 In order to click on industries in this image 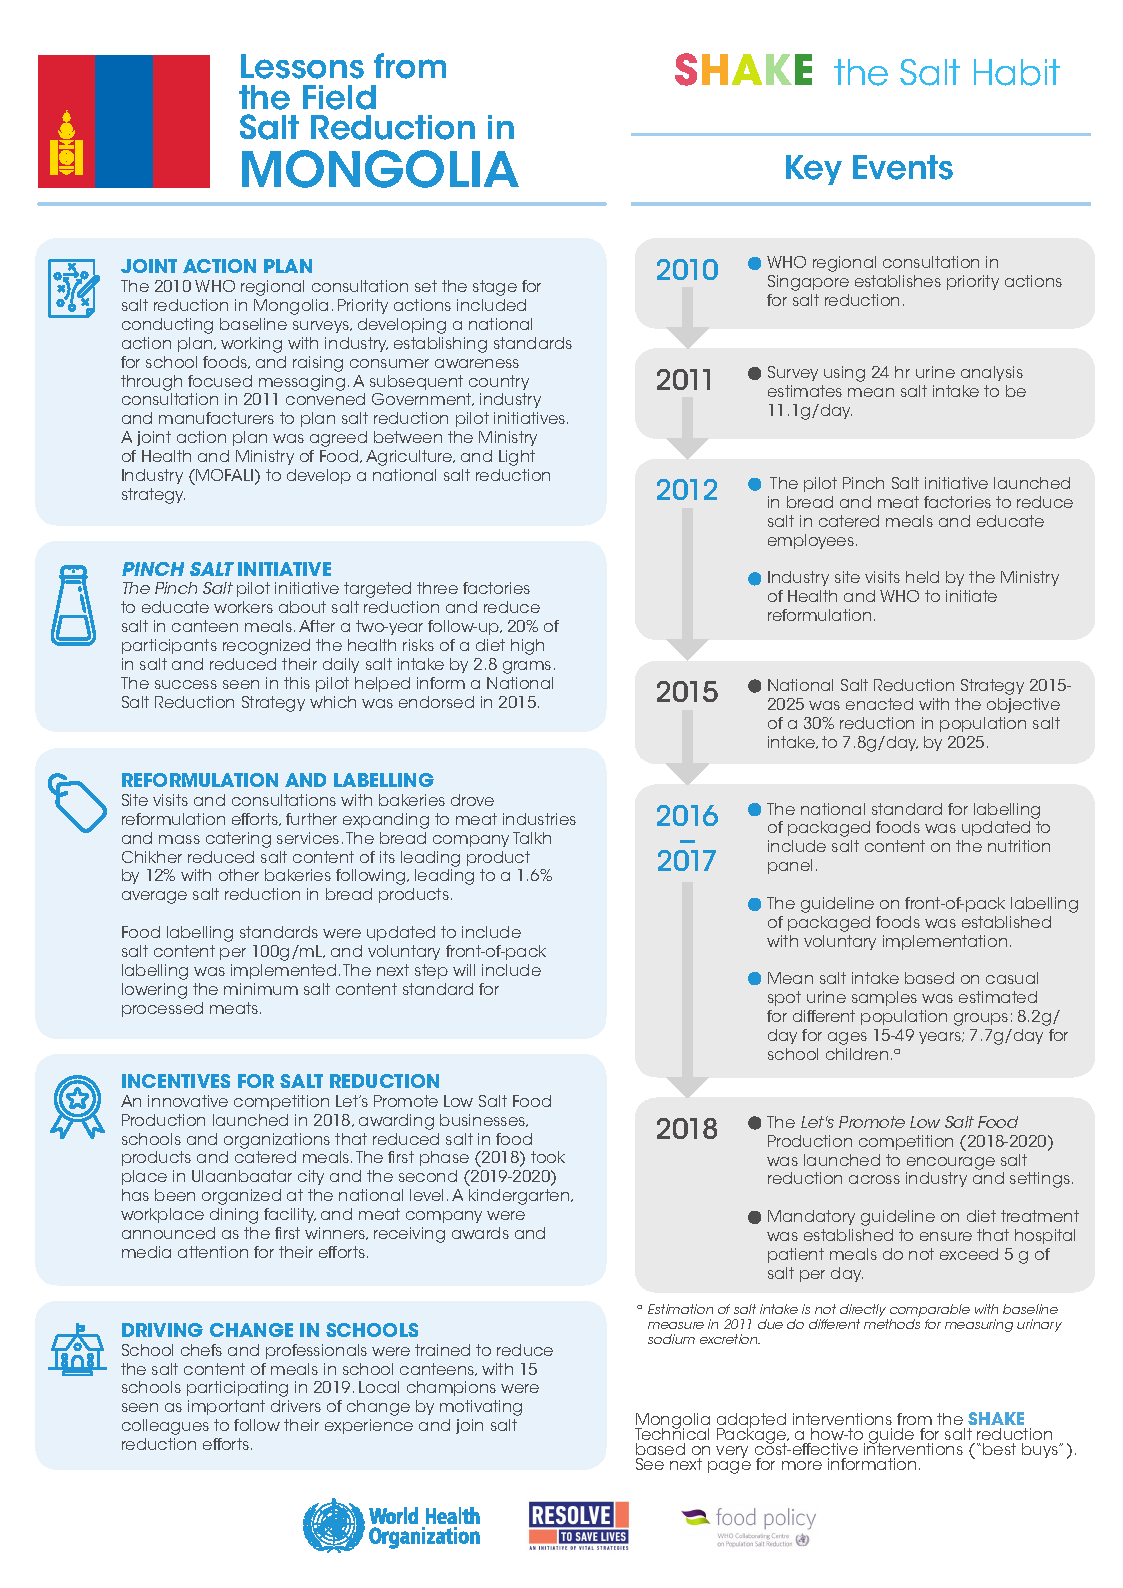, I will do `click(539, 819)`.
